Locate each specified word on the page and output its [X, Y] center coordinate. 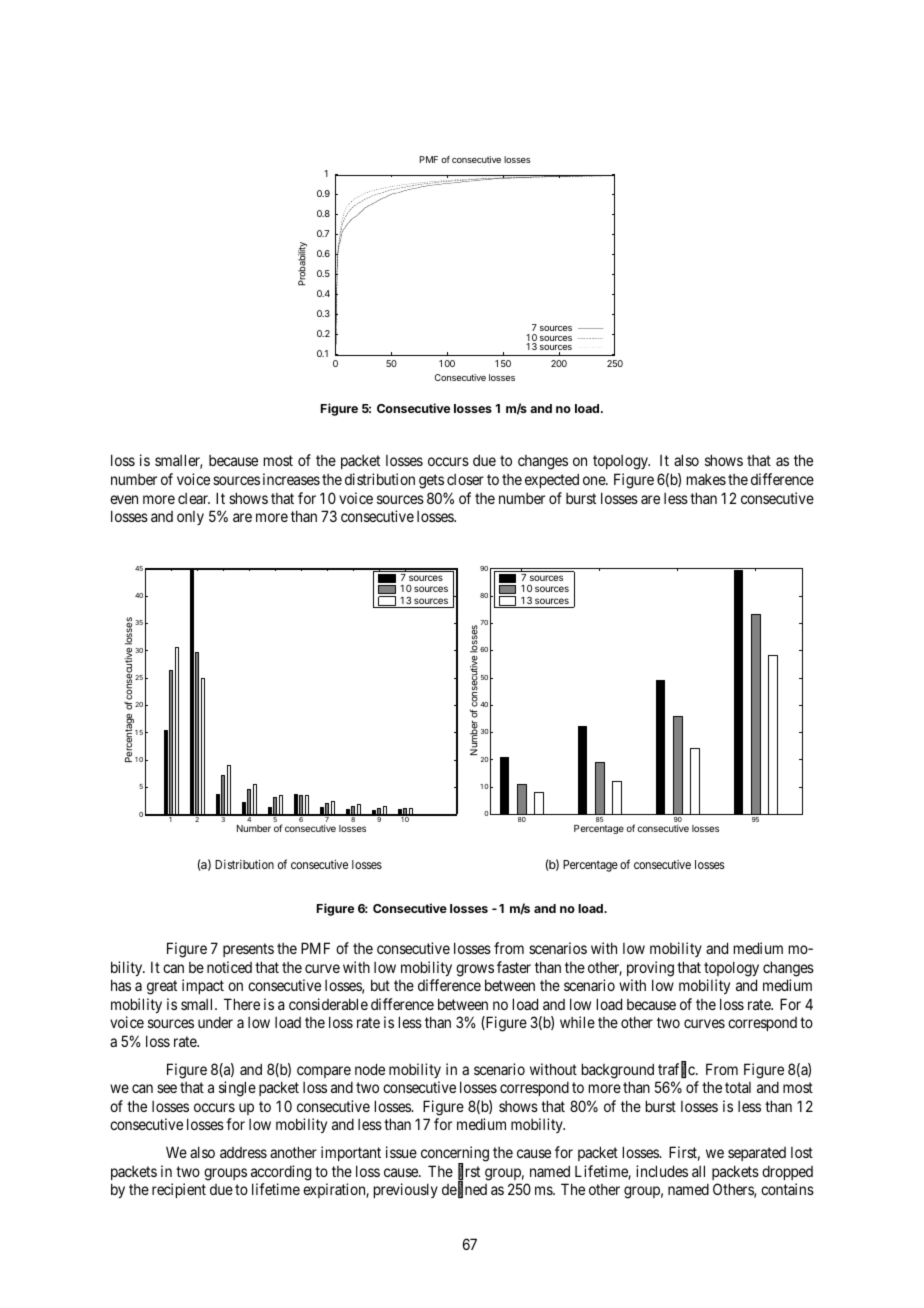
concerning [455, 1155]
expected [552, 480]
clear [194, 498]
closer [465, 479]
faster [514, 967]
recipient [179, 1190]
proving [650, 969]
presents [248, 950]
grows [475, 970]
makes [706, 479]
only [190, 518]
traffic [677, 1070]
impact [203, 986]
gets [431, 481]
